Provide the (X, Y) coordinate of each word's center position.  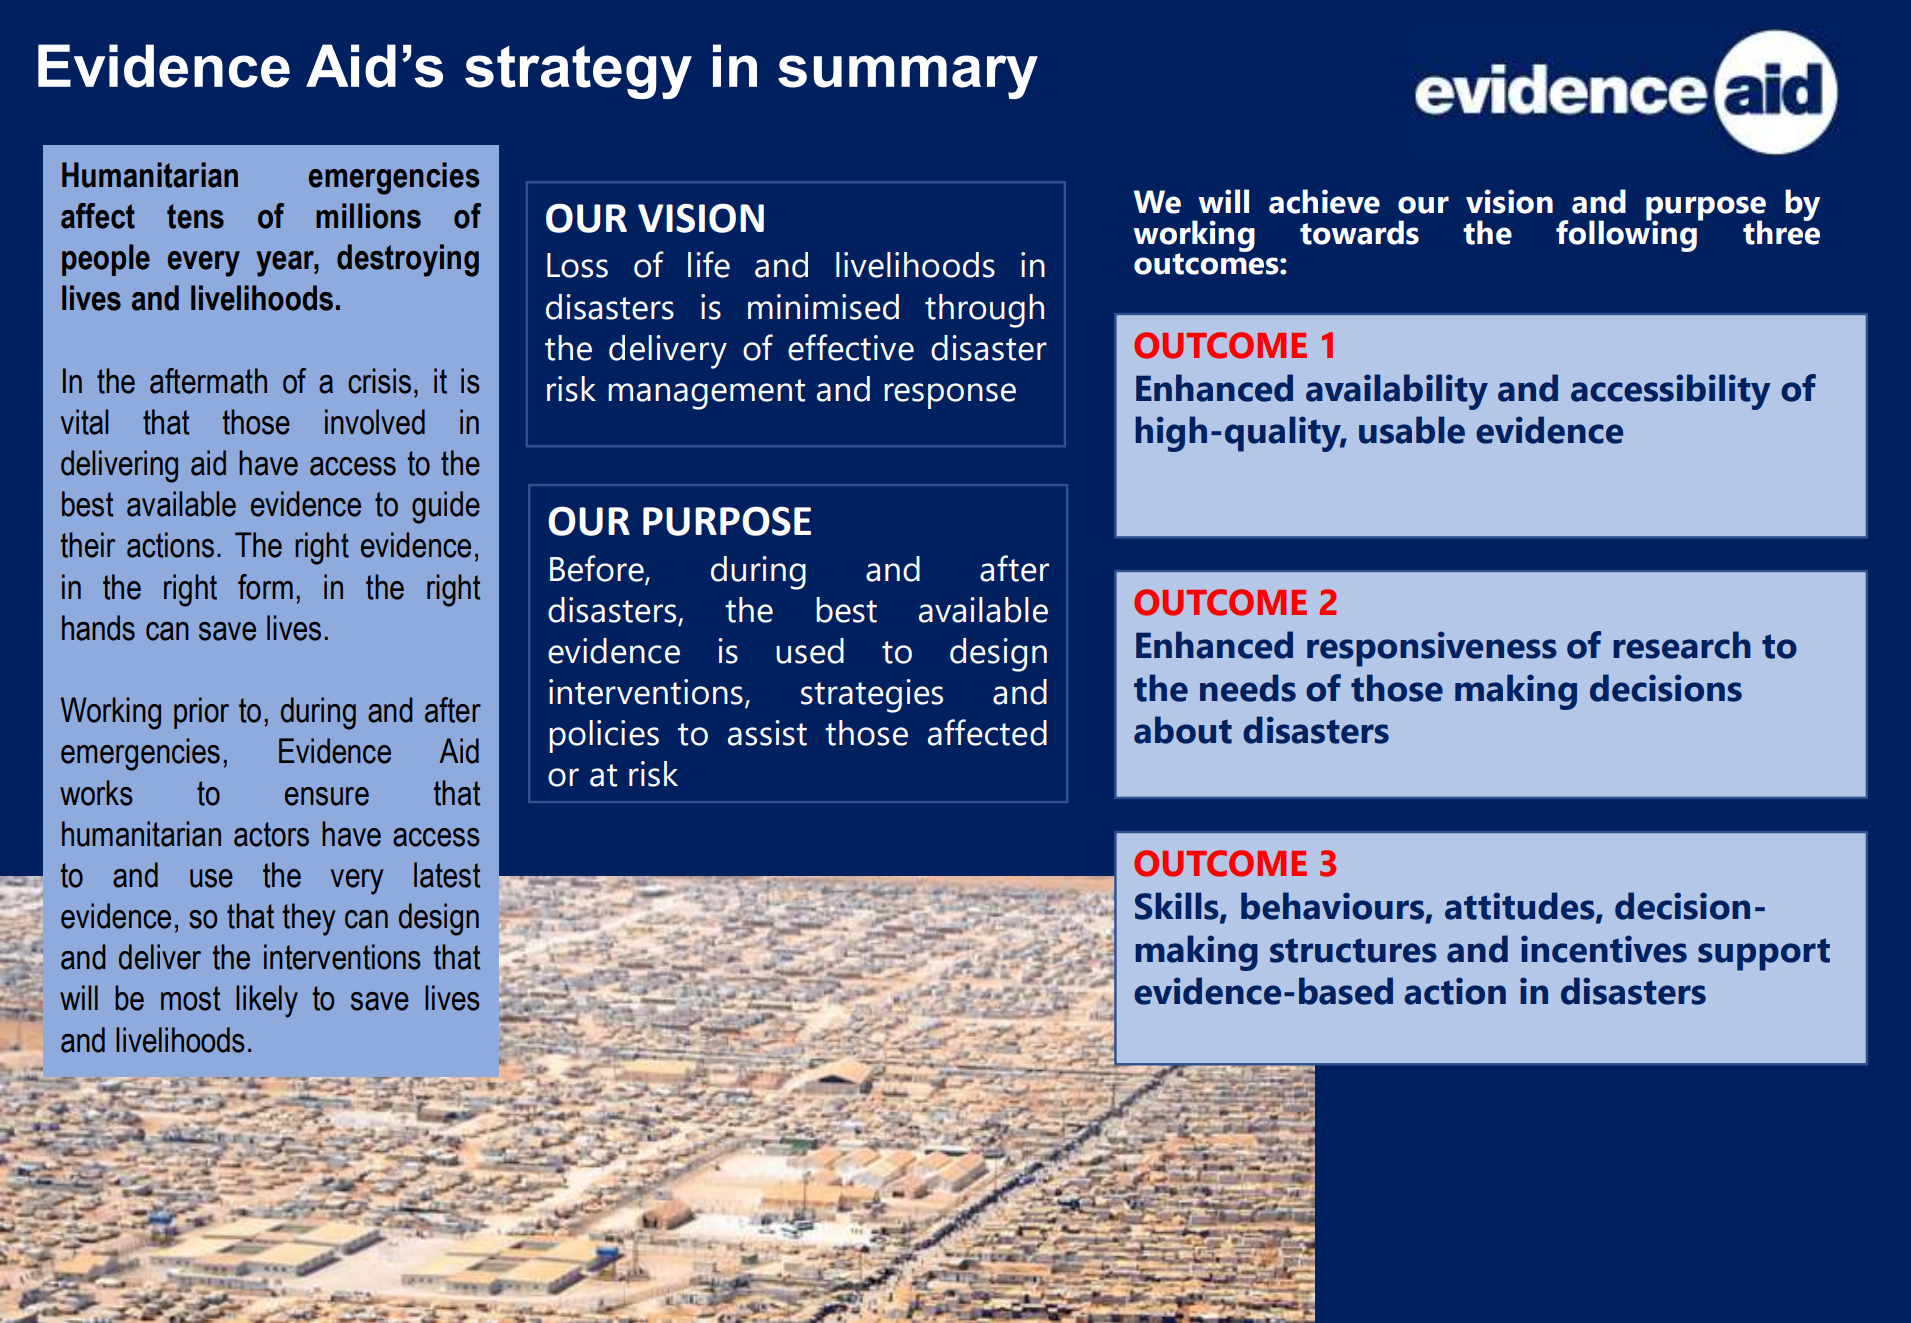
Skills (1178, 907)
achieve (1324, 201)
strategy (578, 72)
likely (267, 1001)
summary (908, 77)
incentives (1604, 949)
